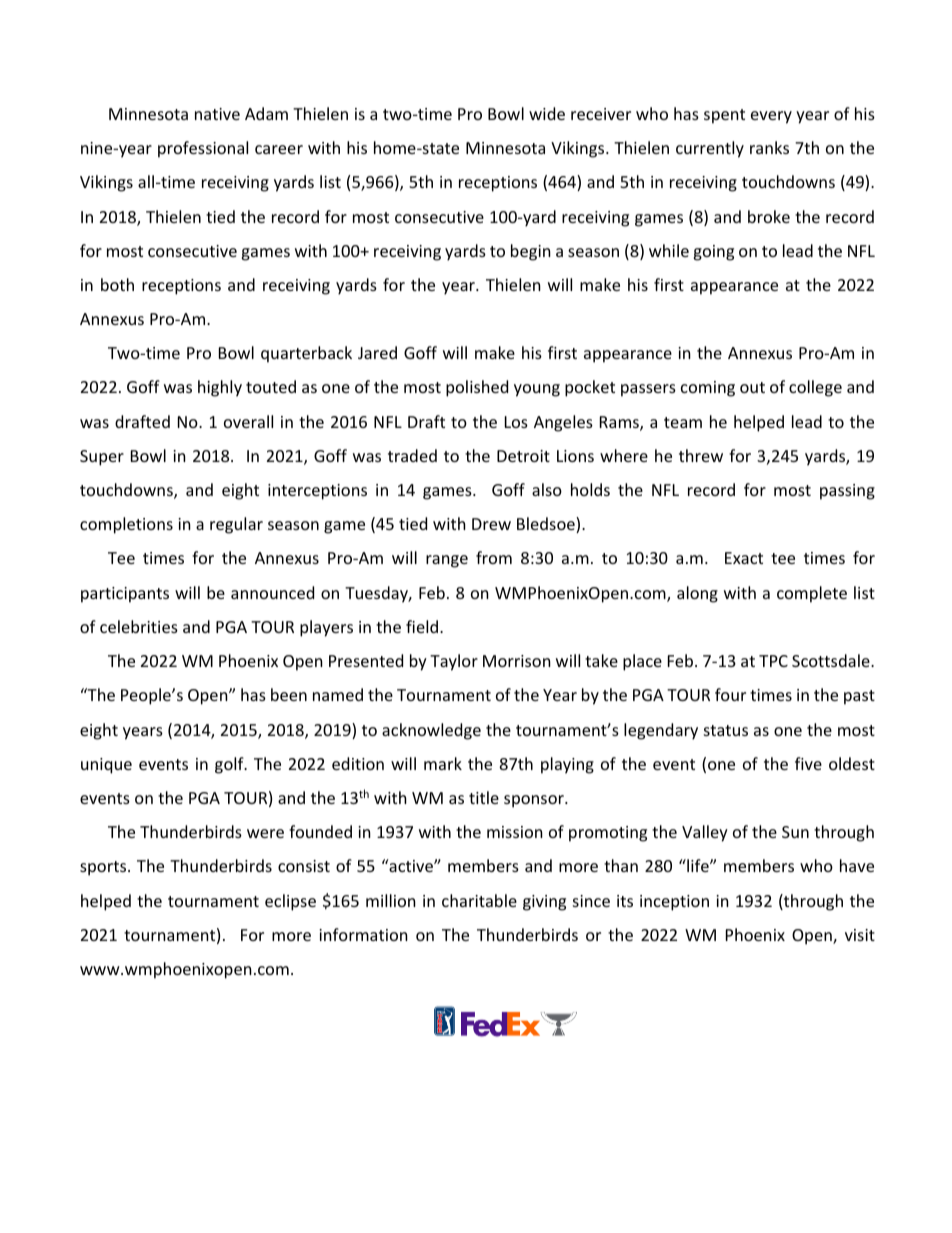  Describe the element at coordinates (236, 525) in the page. I see `regular` at that location.
